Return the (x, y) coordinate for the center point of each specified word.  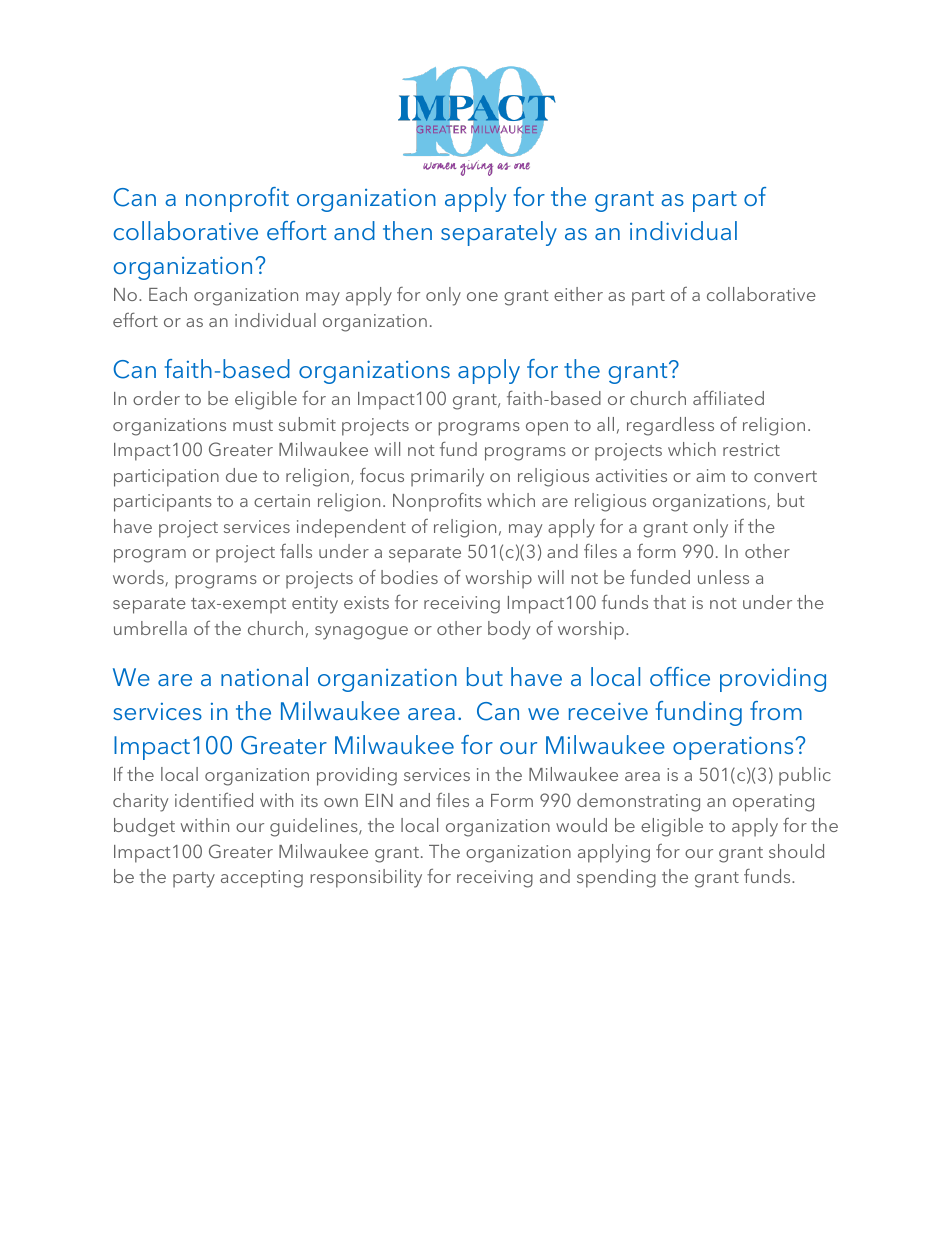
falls (296, 551)
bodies (409, 577)
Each (168, 294)
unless (723, 577)
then (407, 230)
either (578, 294)
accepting (262, 879)
